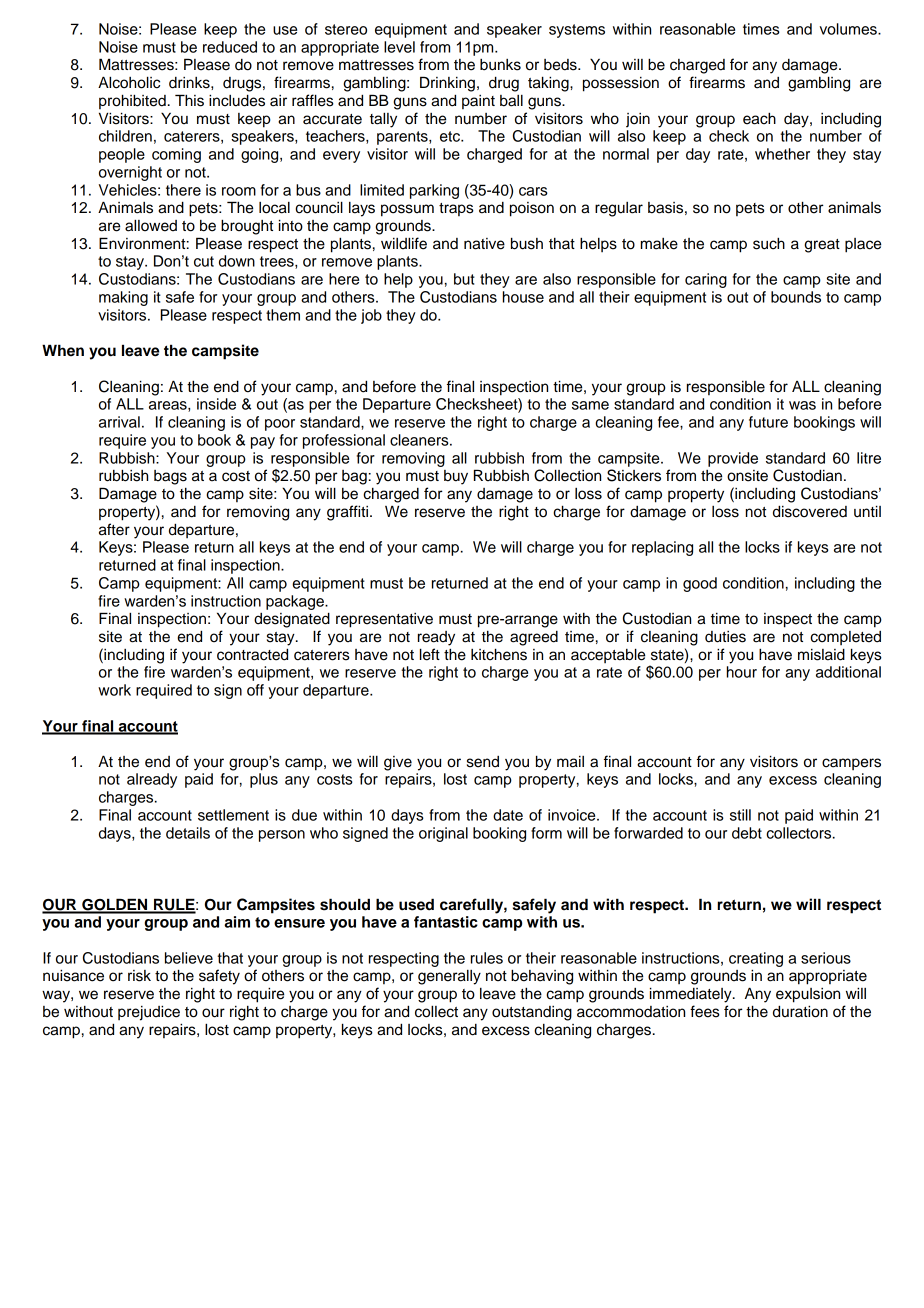  I want to click on send, so click(483, 762).
